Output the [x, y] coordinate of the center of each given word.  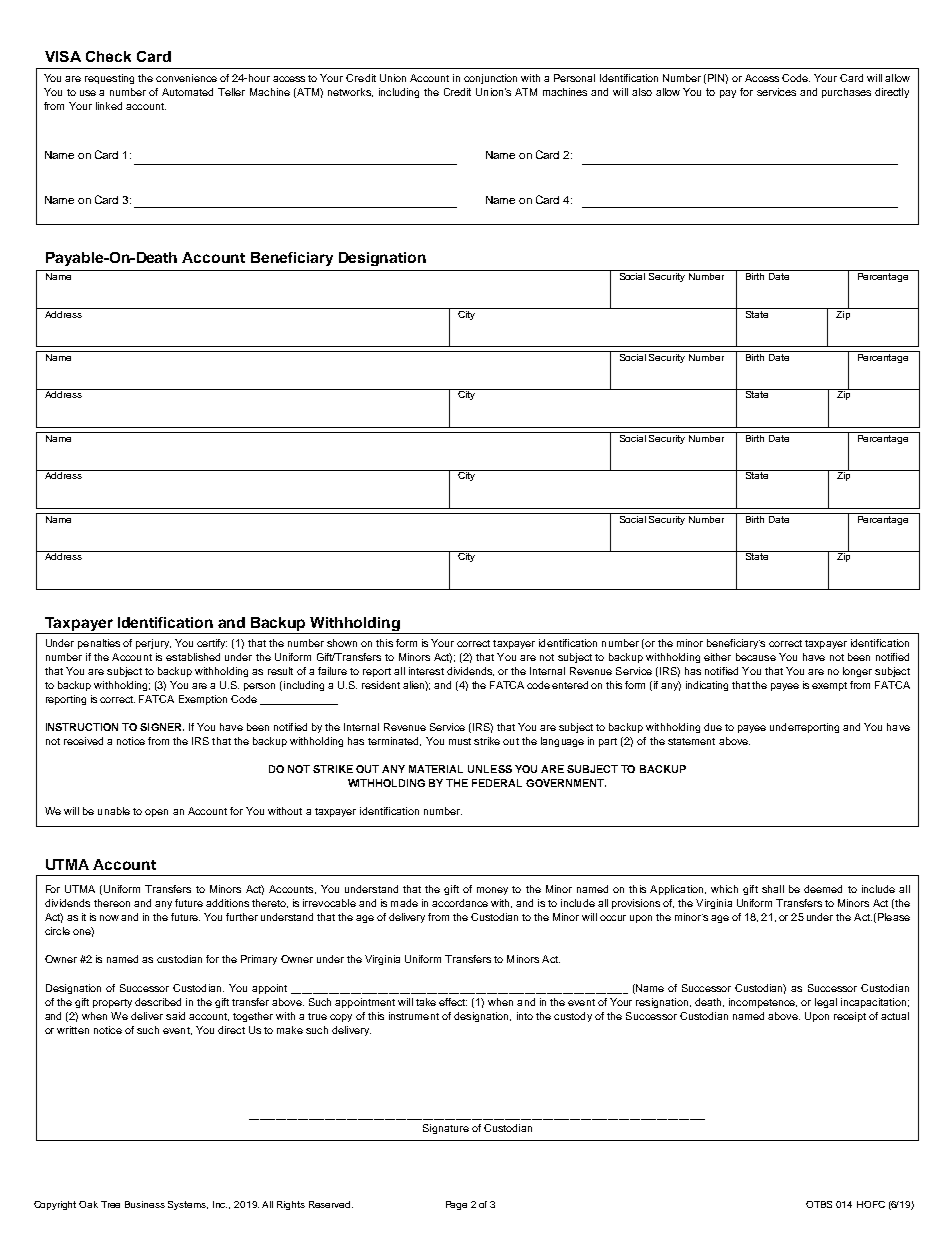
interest [426, 671]
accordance [460, 903]
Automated [187, 92]
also [642, 92]
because [756, 657]
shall [773, 889]
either [717, 657]
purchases [846, 93]
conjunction [490, 79]
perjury [153, 644]
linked [109, 106]
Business [145, 1204]
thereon [112, 903]
